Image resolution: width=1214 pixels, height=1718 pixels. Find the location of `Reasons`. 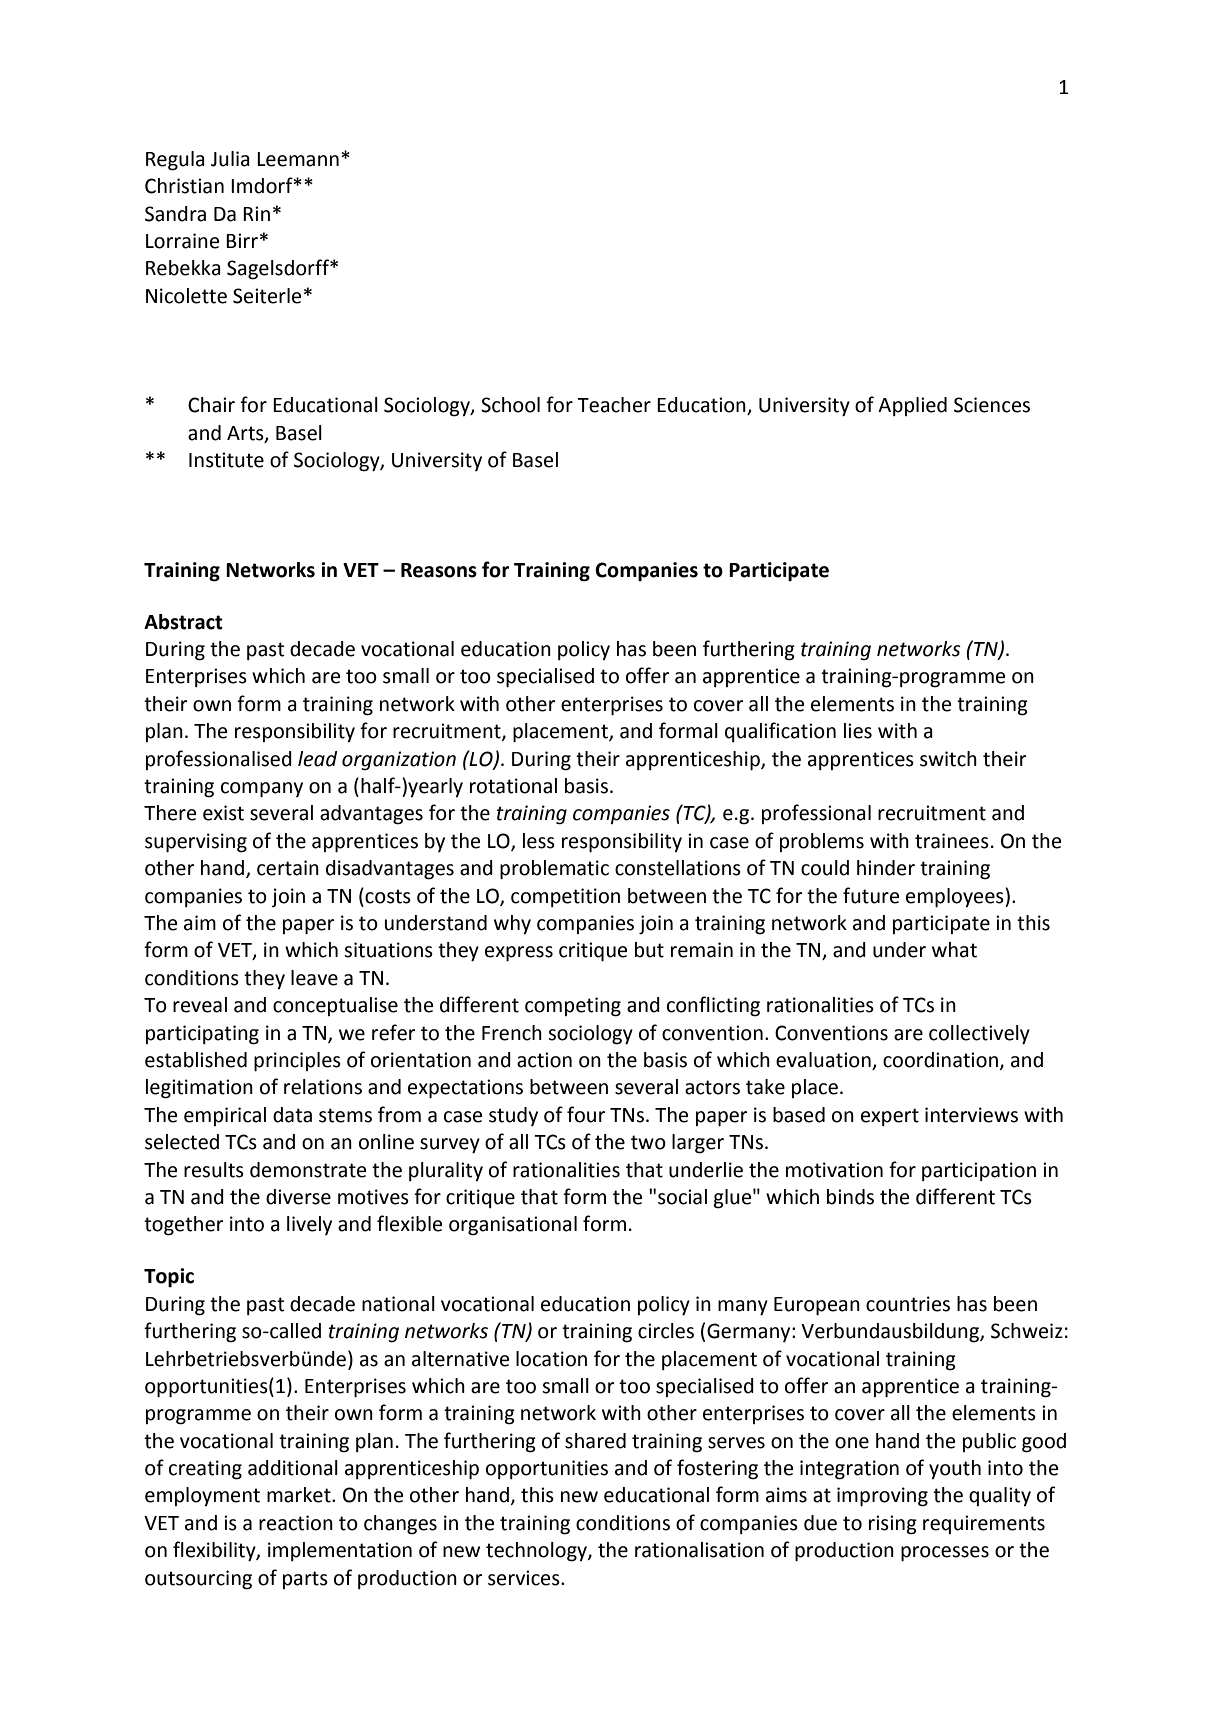

Reasons is located at coordinates (439, 570).
